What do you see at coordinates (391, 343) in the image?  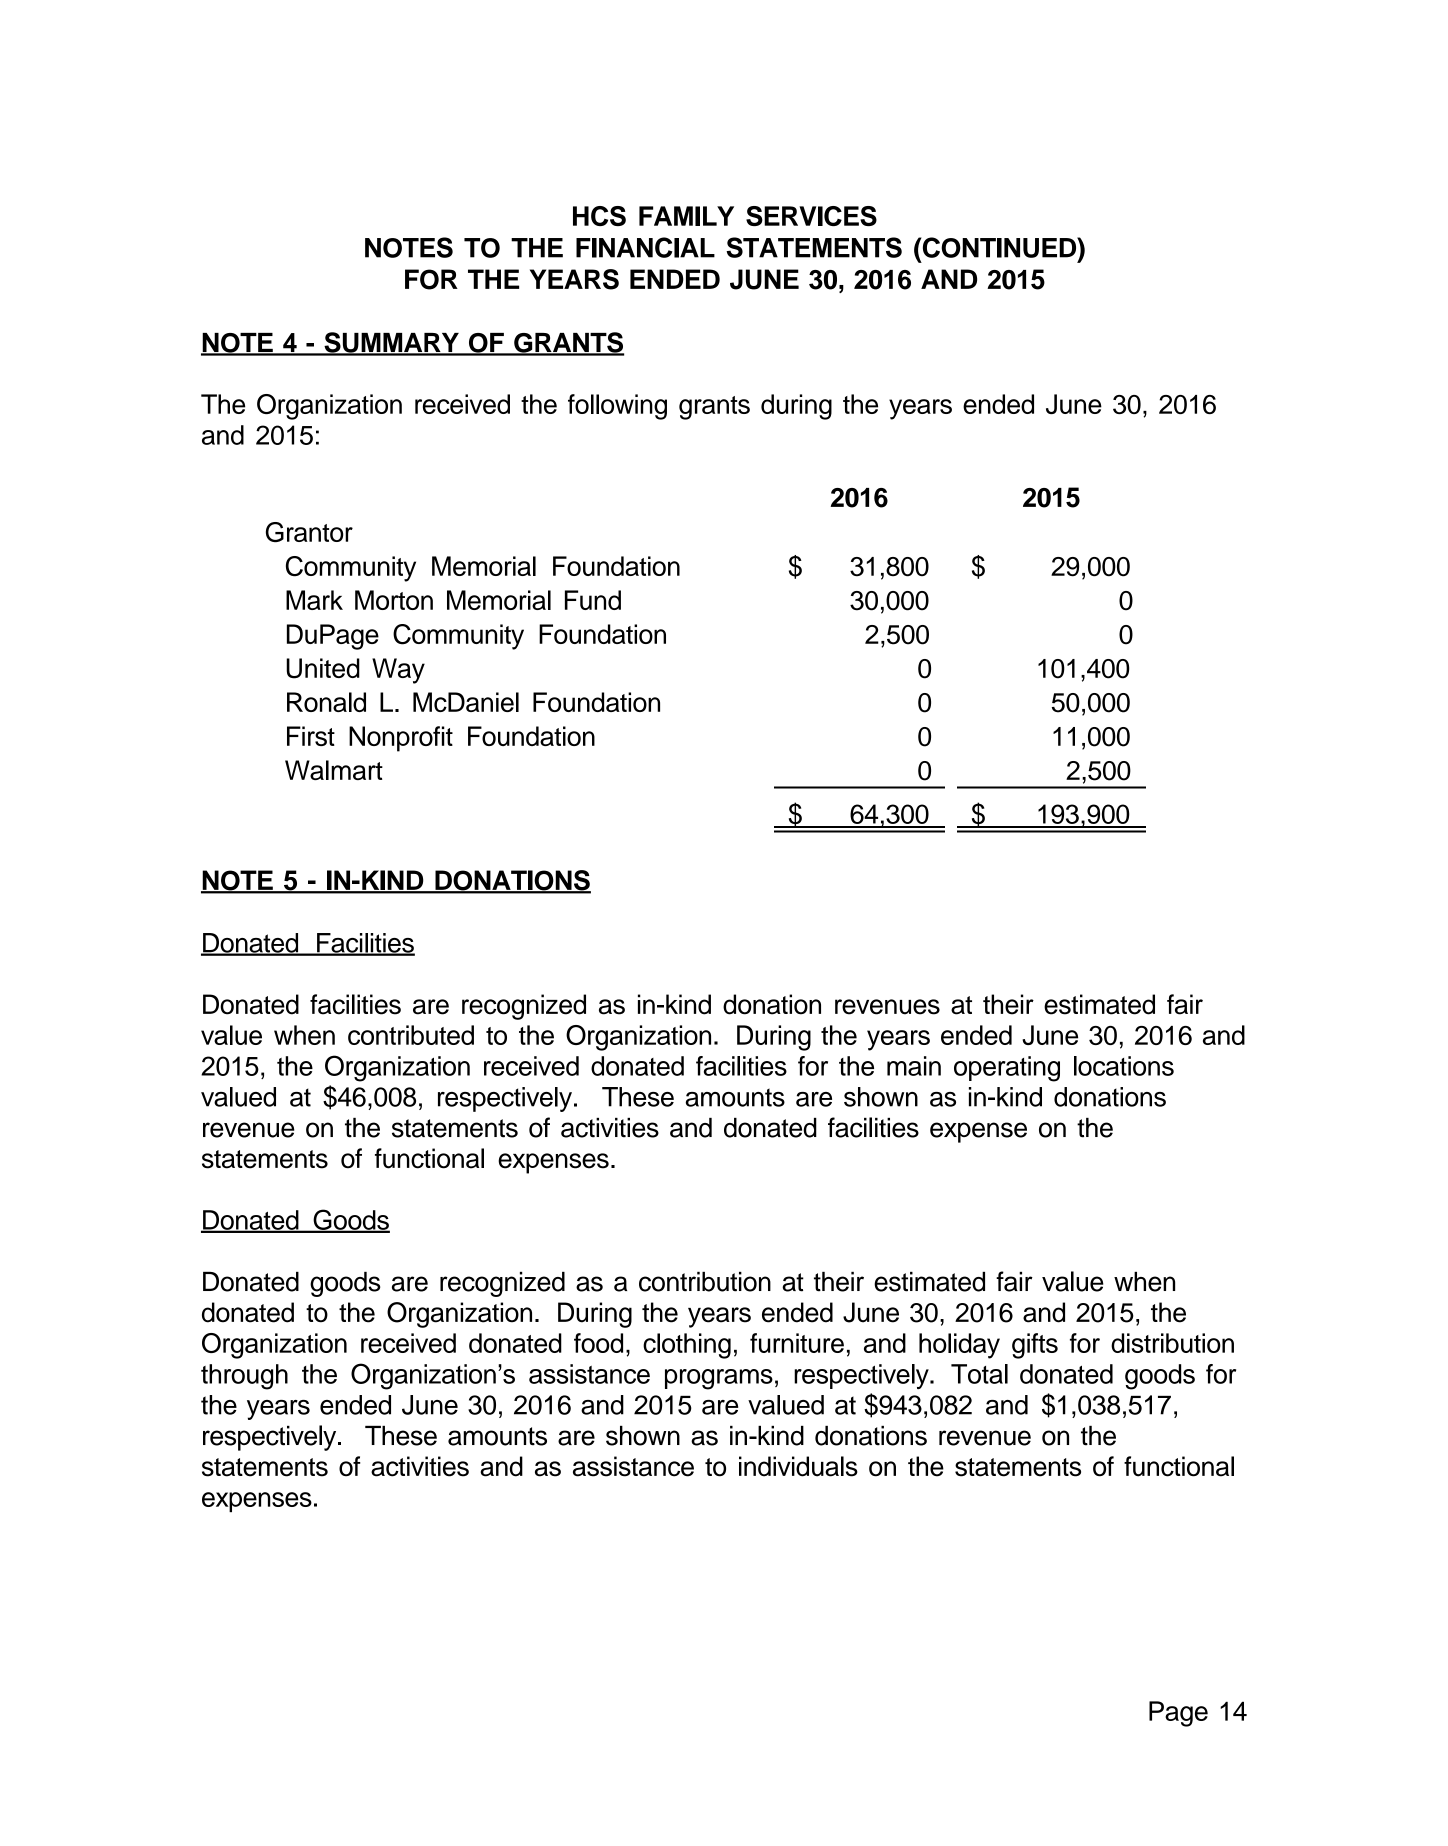 I see `SUMMARY` at bounding box center [391, 343].
